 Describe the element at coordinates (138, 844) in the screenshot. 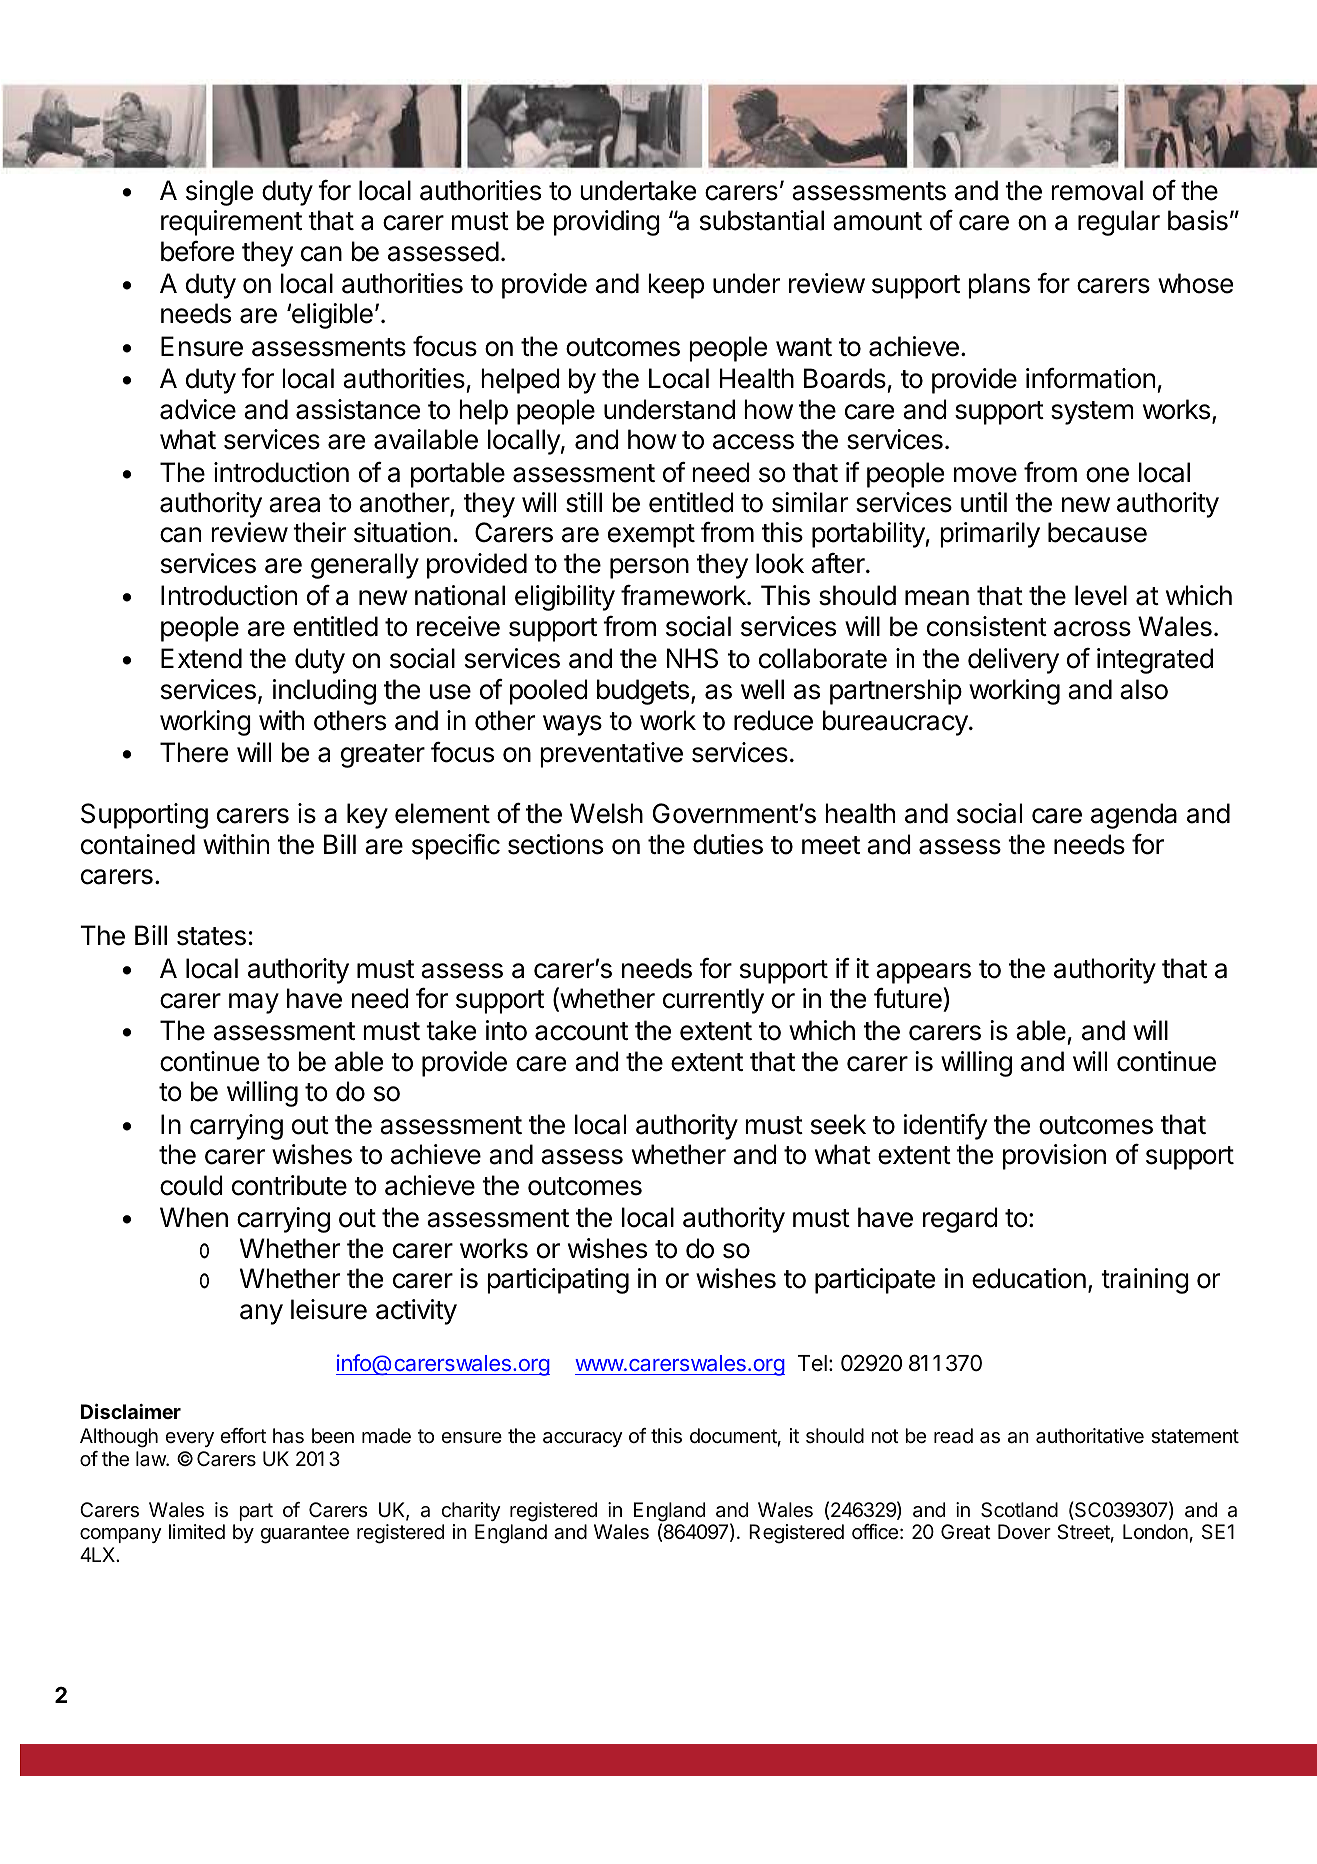

I see `contained` at that location.
